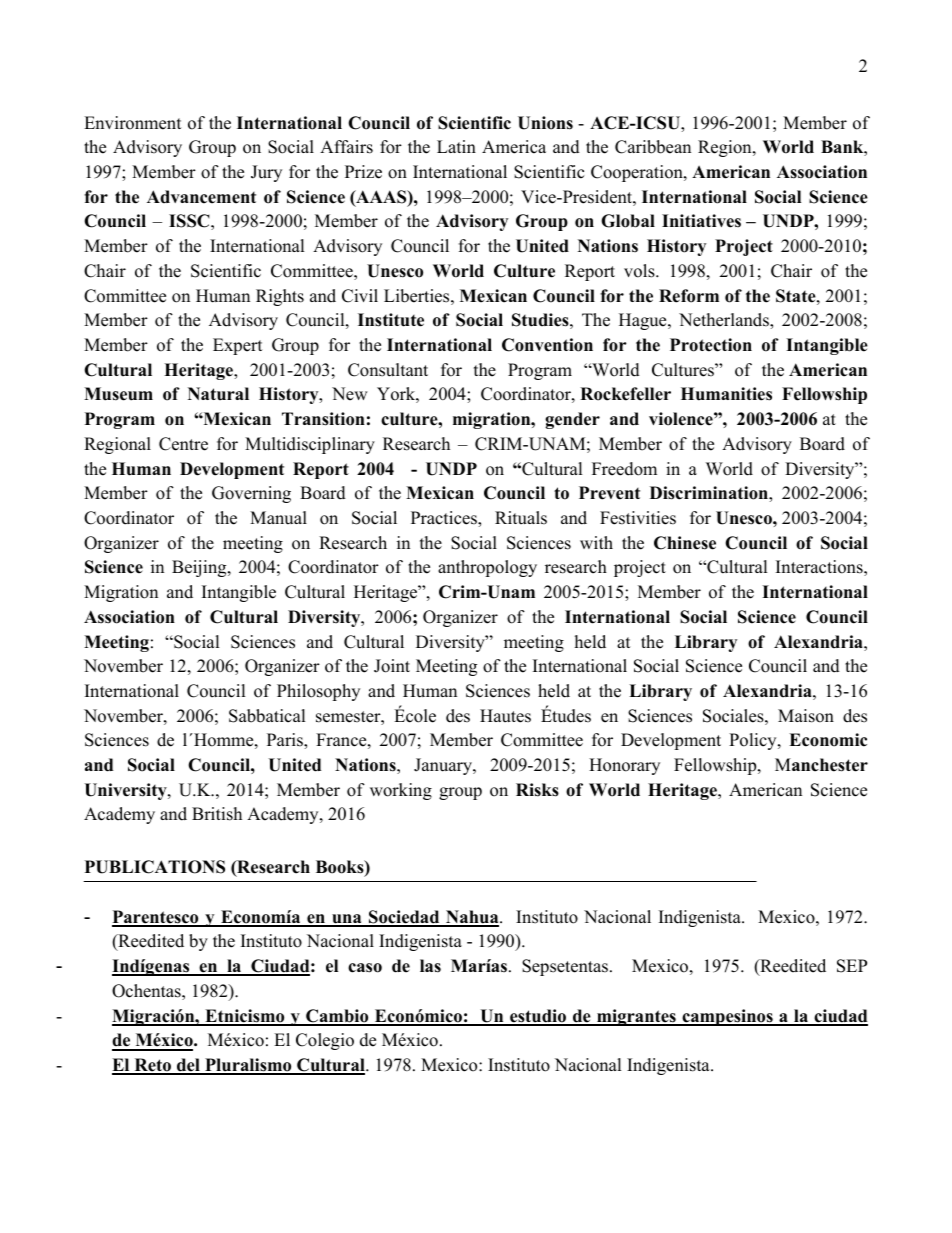 Image resolution: width=952 pixels, height=1233 pixels. I want to click on Freedom, so click(624, 469).
